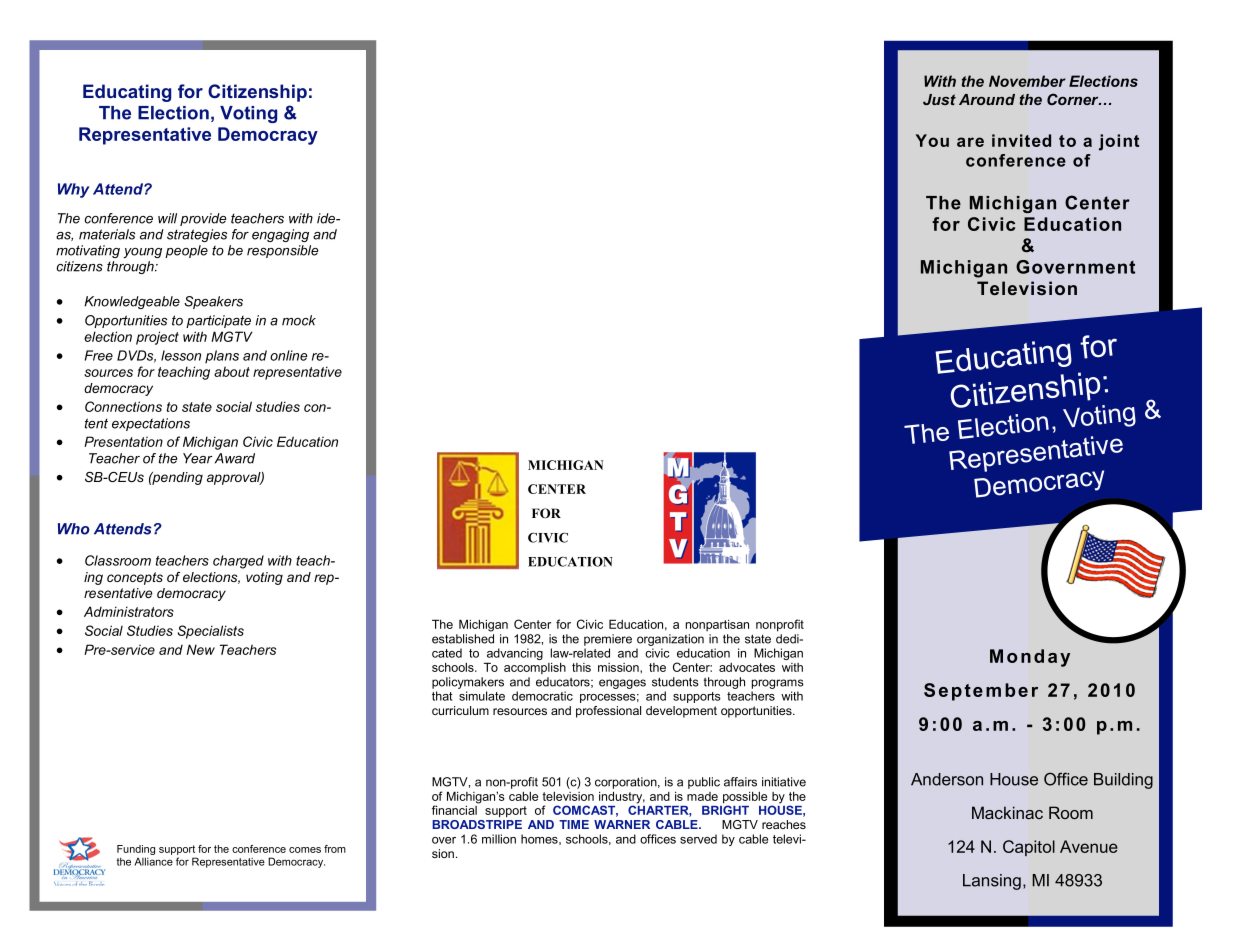 This document has width=1233, height=952. Describe the element at coordinates (74, 190) in the document. I see `Why` at that location.
